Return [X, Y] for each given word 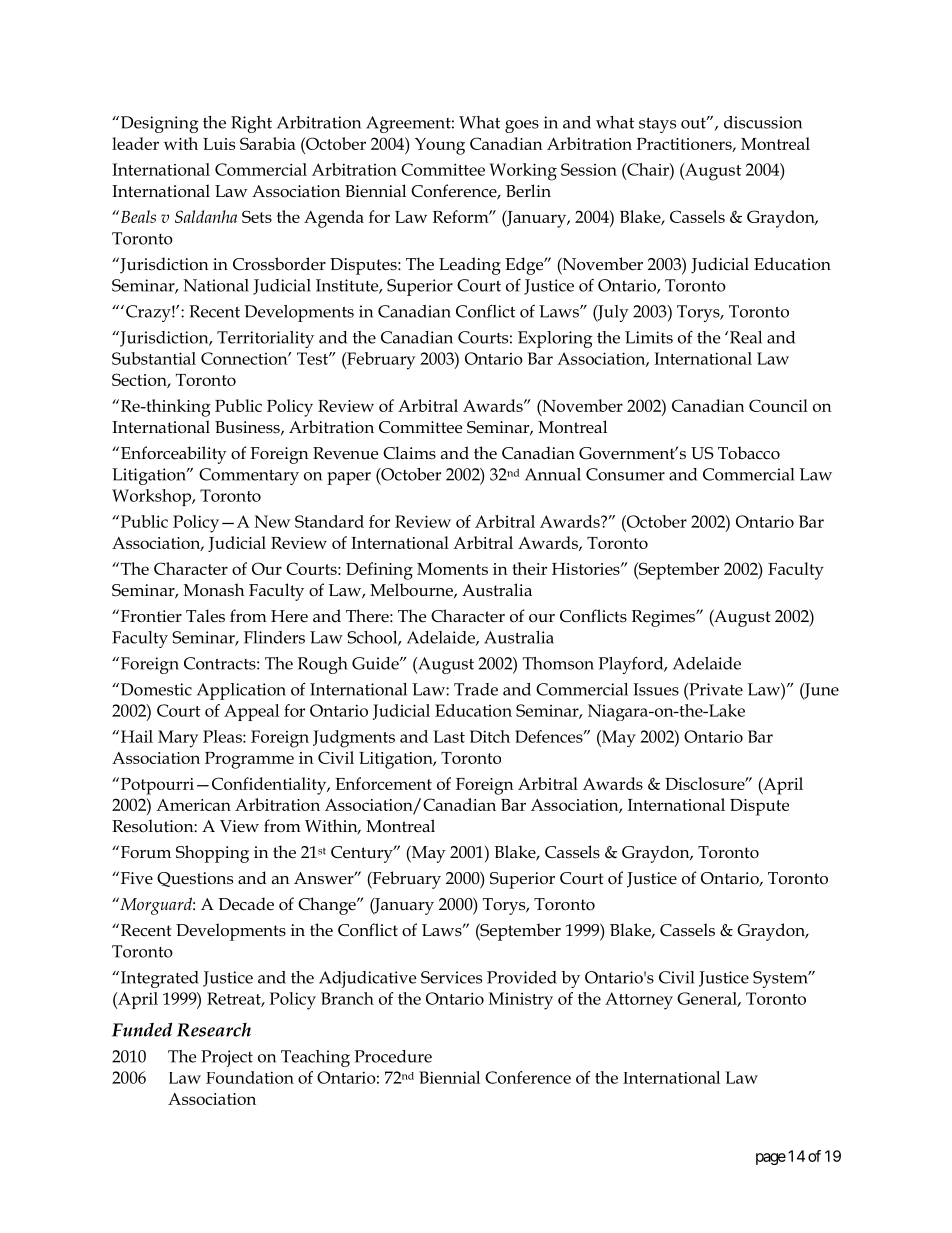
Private [715, 689]
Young [440, 146]
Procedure [393, 1056]
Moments [452, 569]
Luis [219, 144]
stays [657, 125]
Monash [214, 590]
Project [227, 1058]
